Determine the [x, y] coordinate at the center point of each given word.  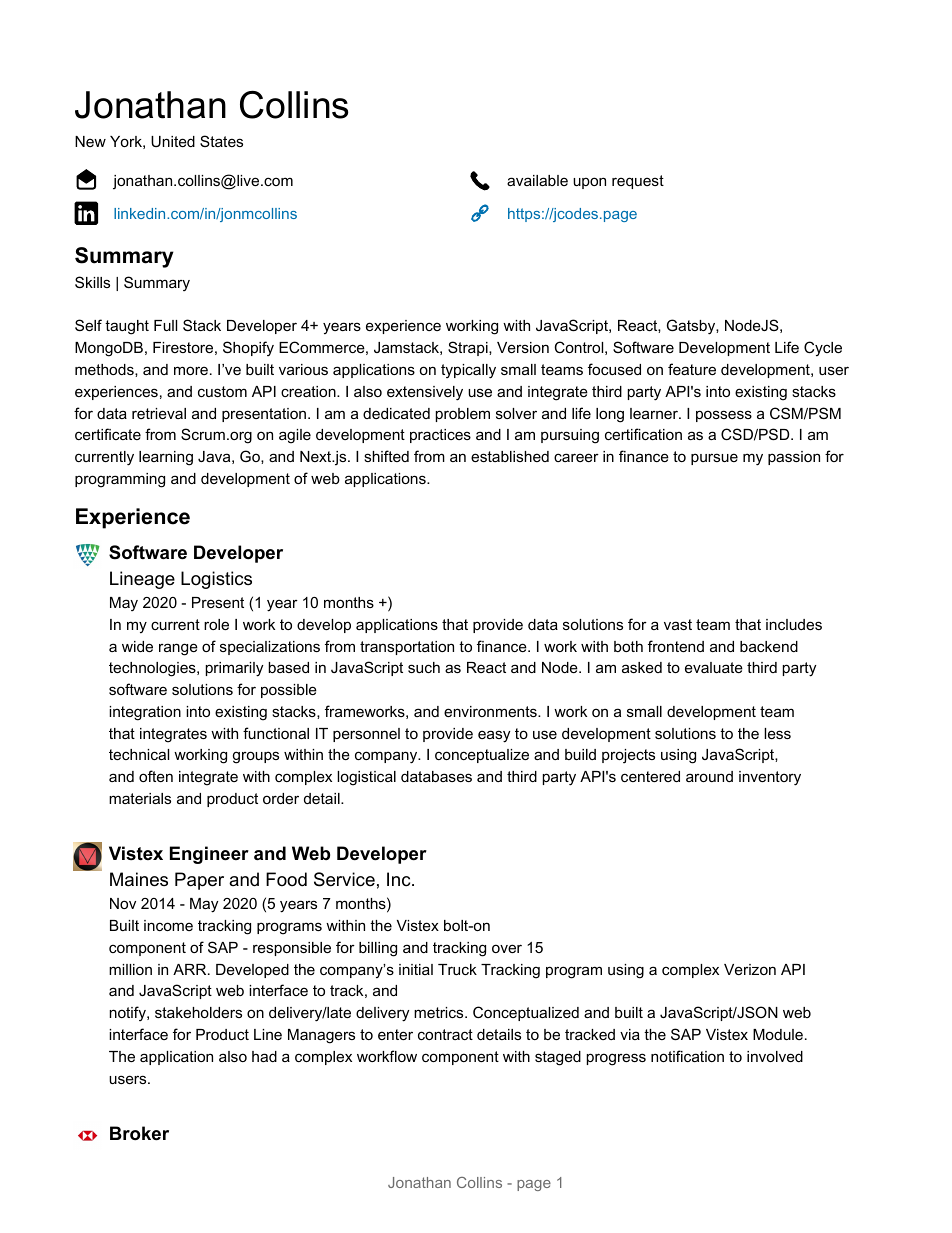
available [537, 180]
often [156, 776]
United [173, 141]
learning [166, 458]
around [709, 776]
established [510, 456]
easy [494, 736]
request [638, 182]
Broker [139, 1133]
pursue [714, 459]
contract [445, 1034]
